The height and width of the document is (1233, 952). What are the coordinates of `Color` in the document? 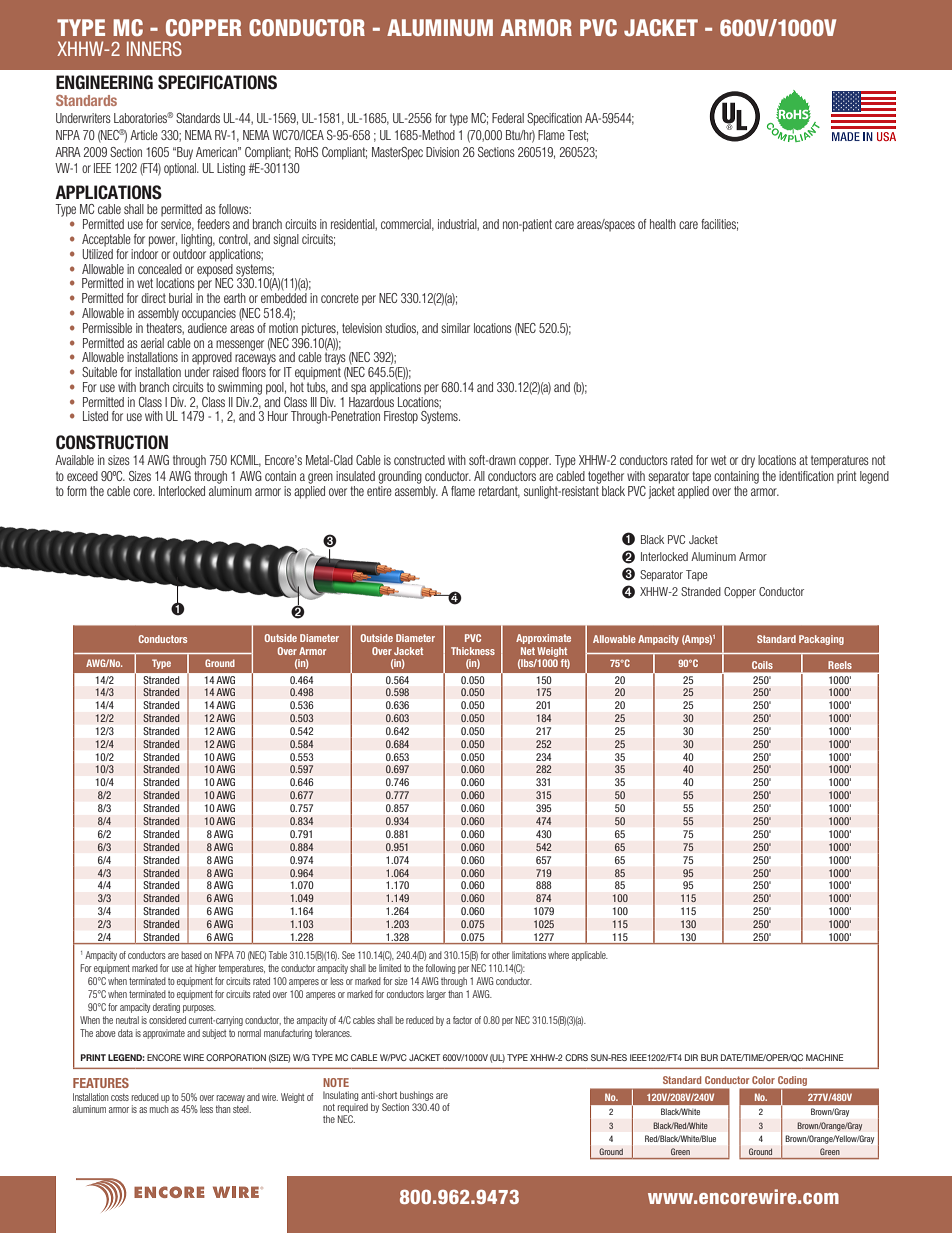 It's located at (763, 1080).
